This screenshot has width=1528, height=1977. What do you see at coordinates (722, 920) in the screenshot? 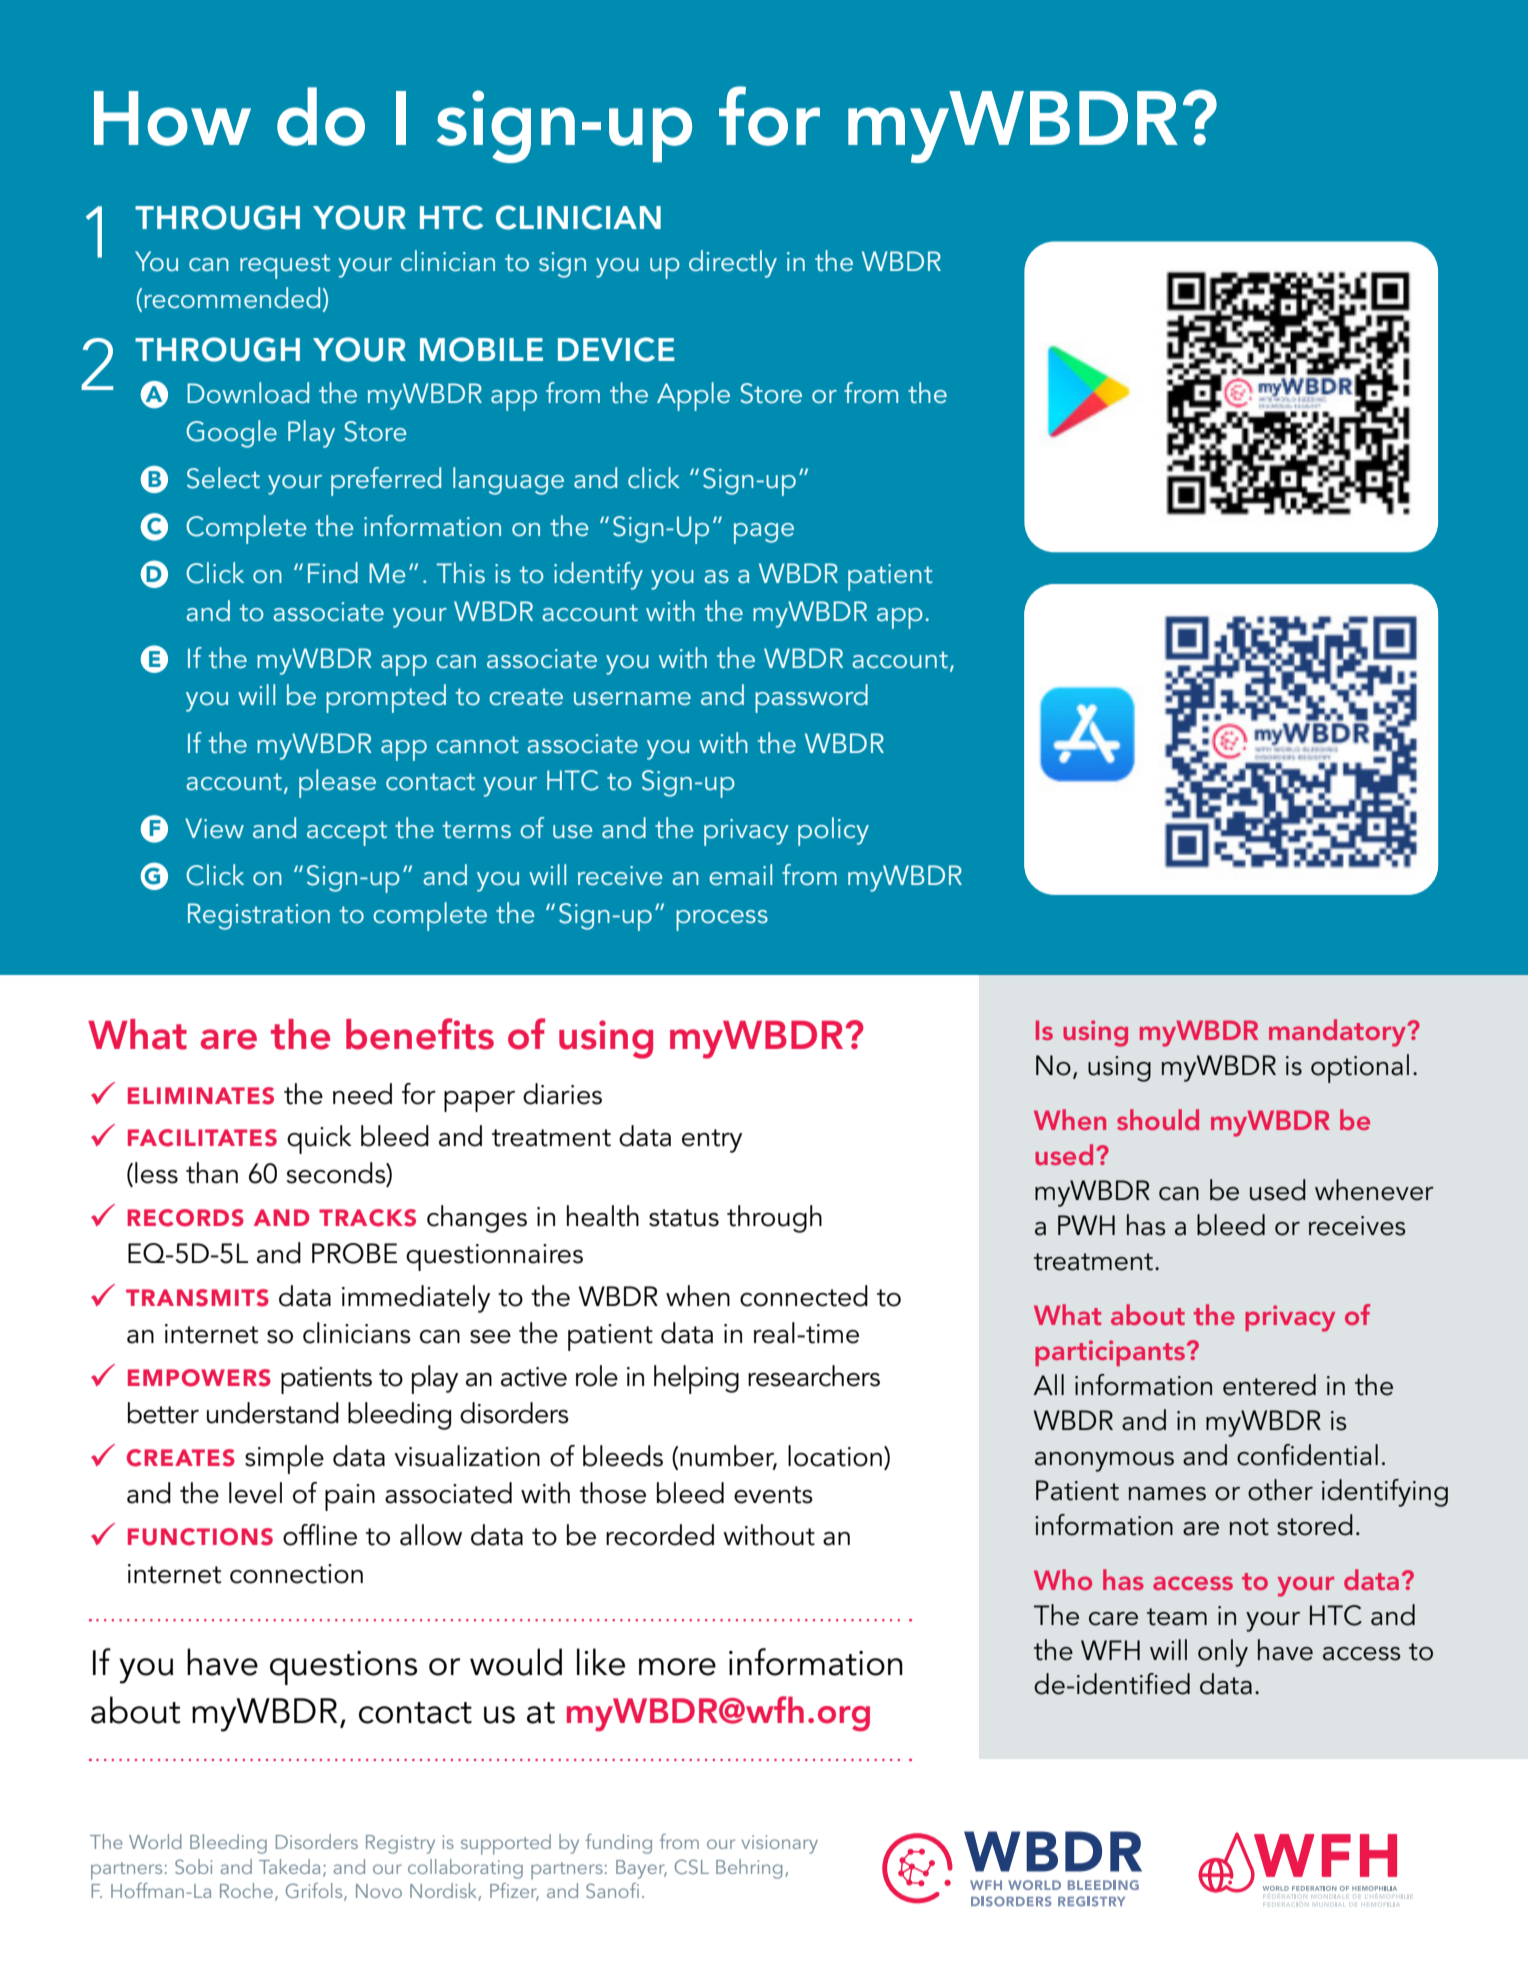
I see `process` at bounding box center [722, 920].
